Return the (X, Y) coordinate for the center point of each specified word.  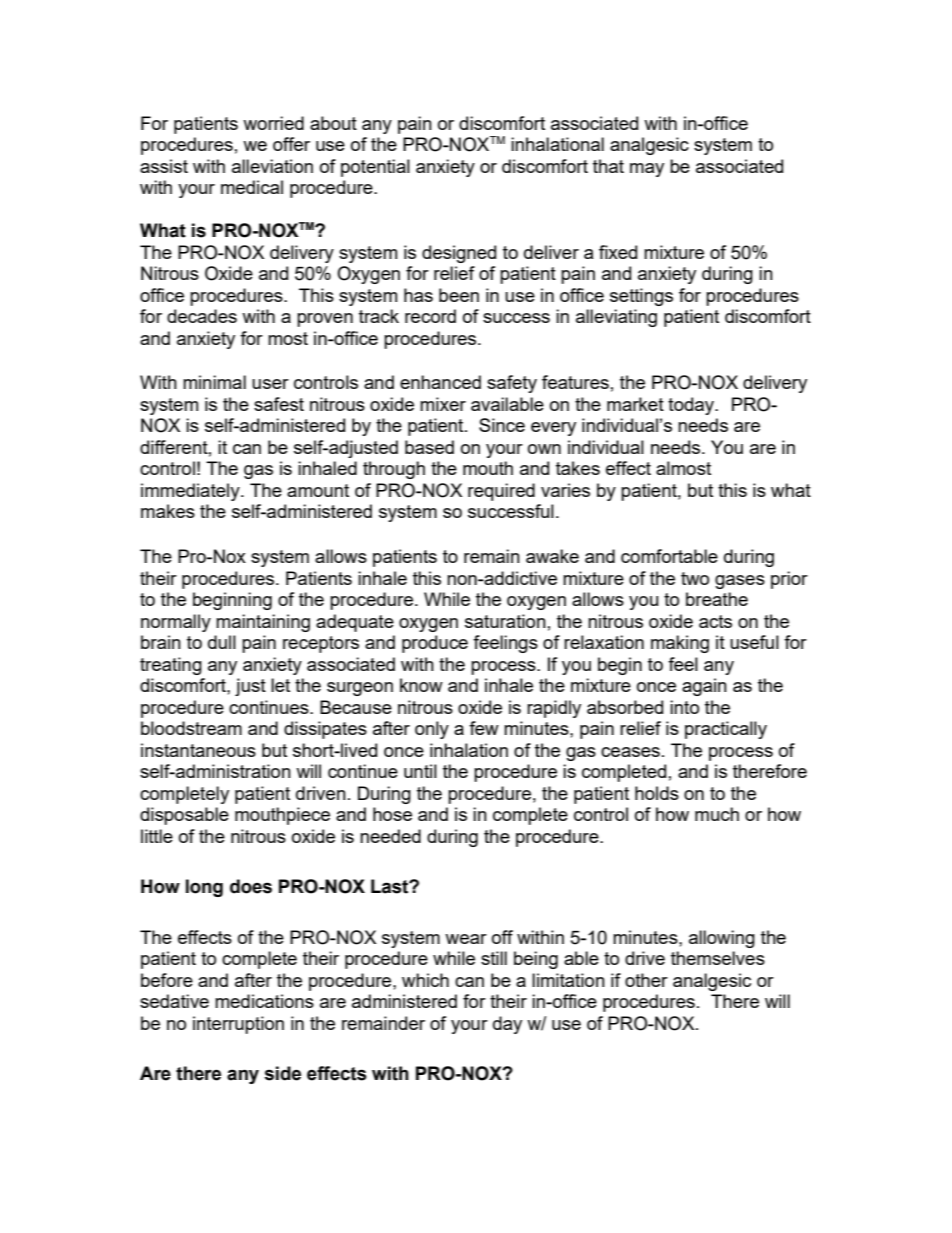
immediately (191, 492)
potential (375, 168)
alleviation (272, 166)
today (692, 406)
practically (726, 730)
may (647, 170)
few (484, 728)
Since (502, 425)
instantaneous (198, 750)
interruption (238, 1025)
